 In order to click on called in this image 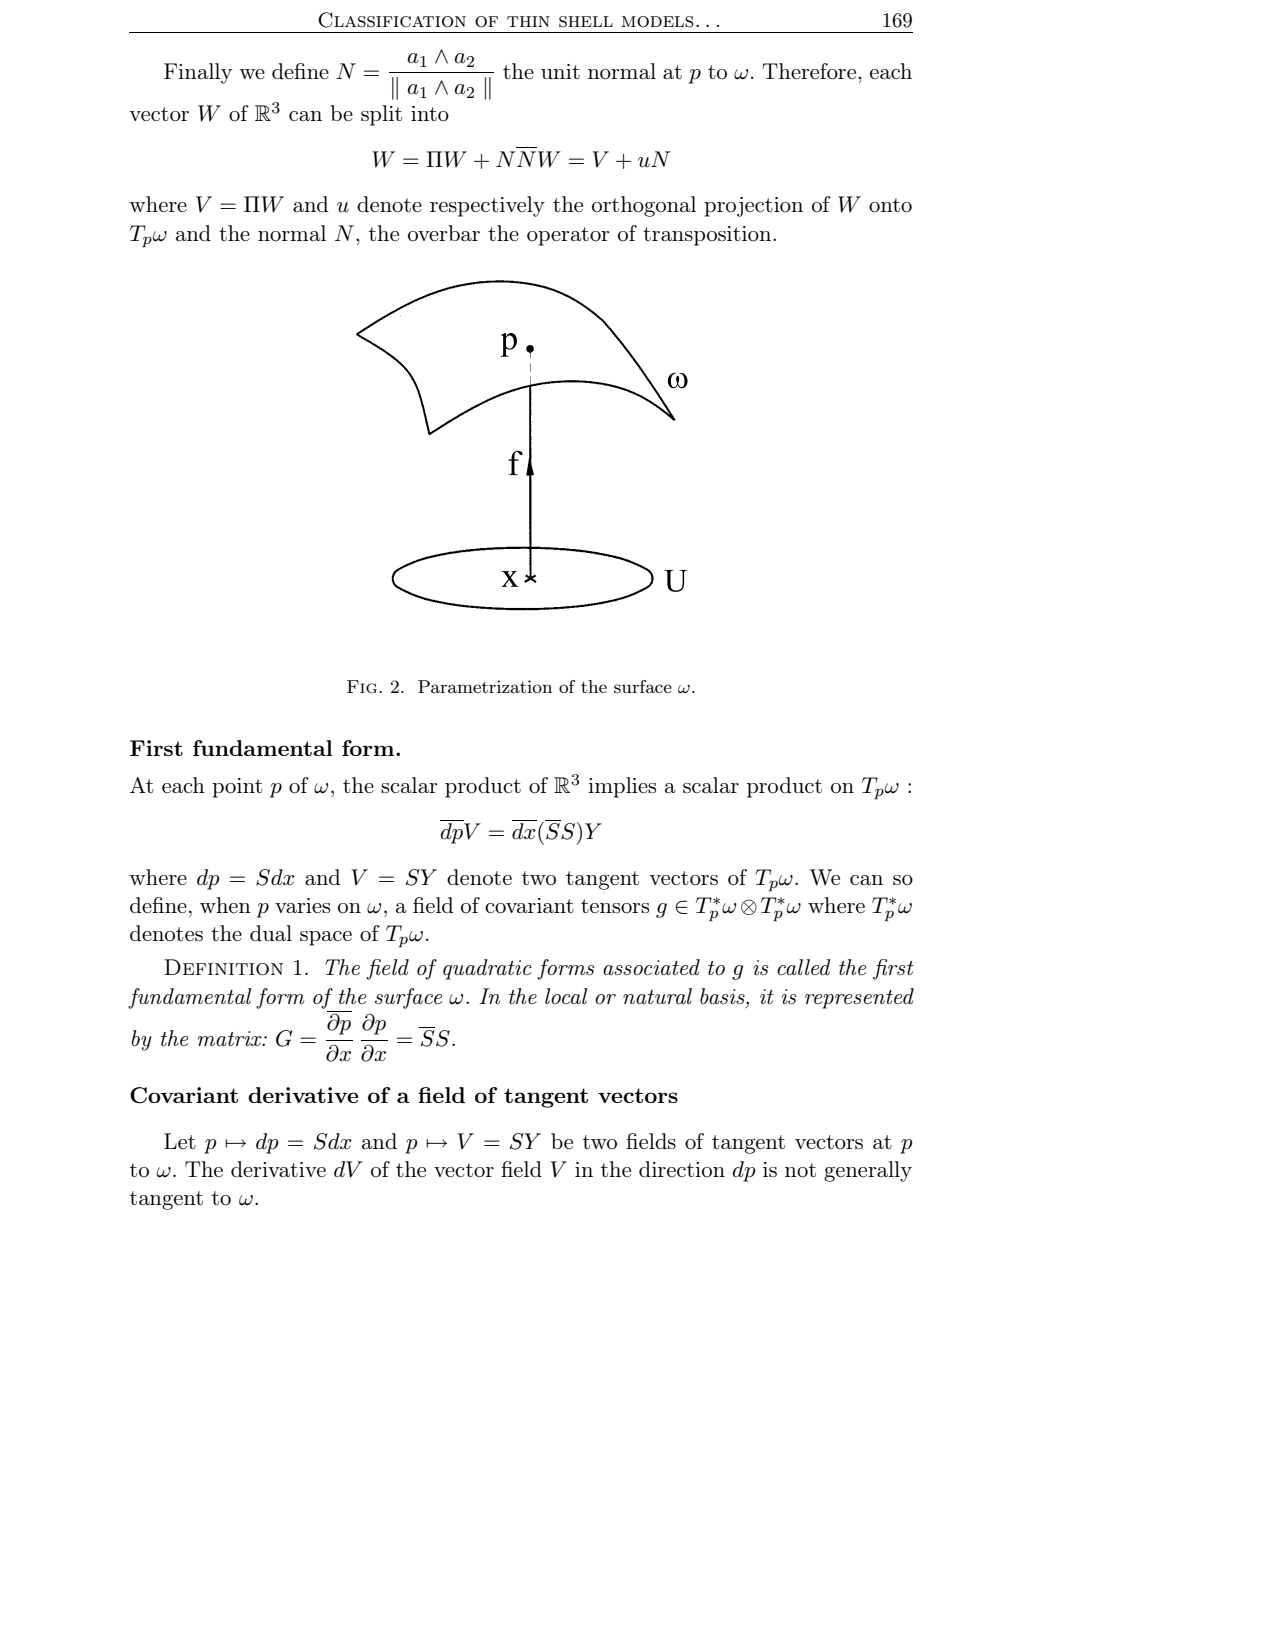, I will do `click(804, 967)`.
